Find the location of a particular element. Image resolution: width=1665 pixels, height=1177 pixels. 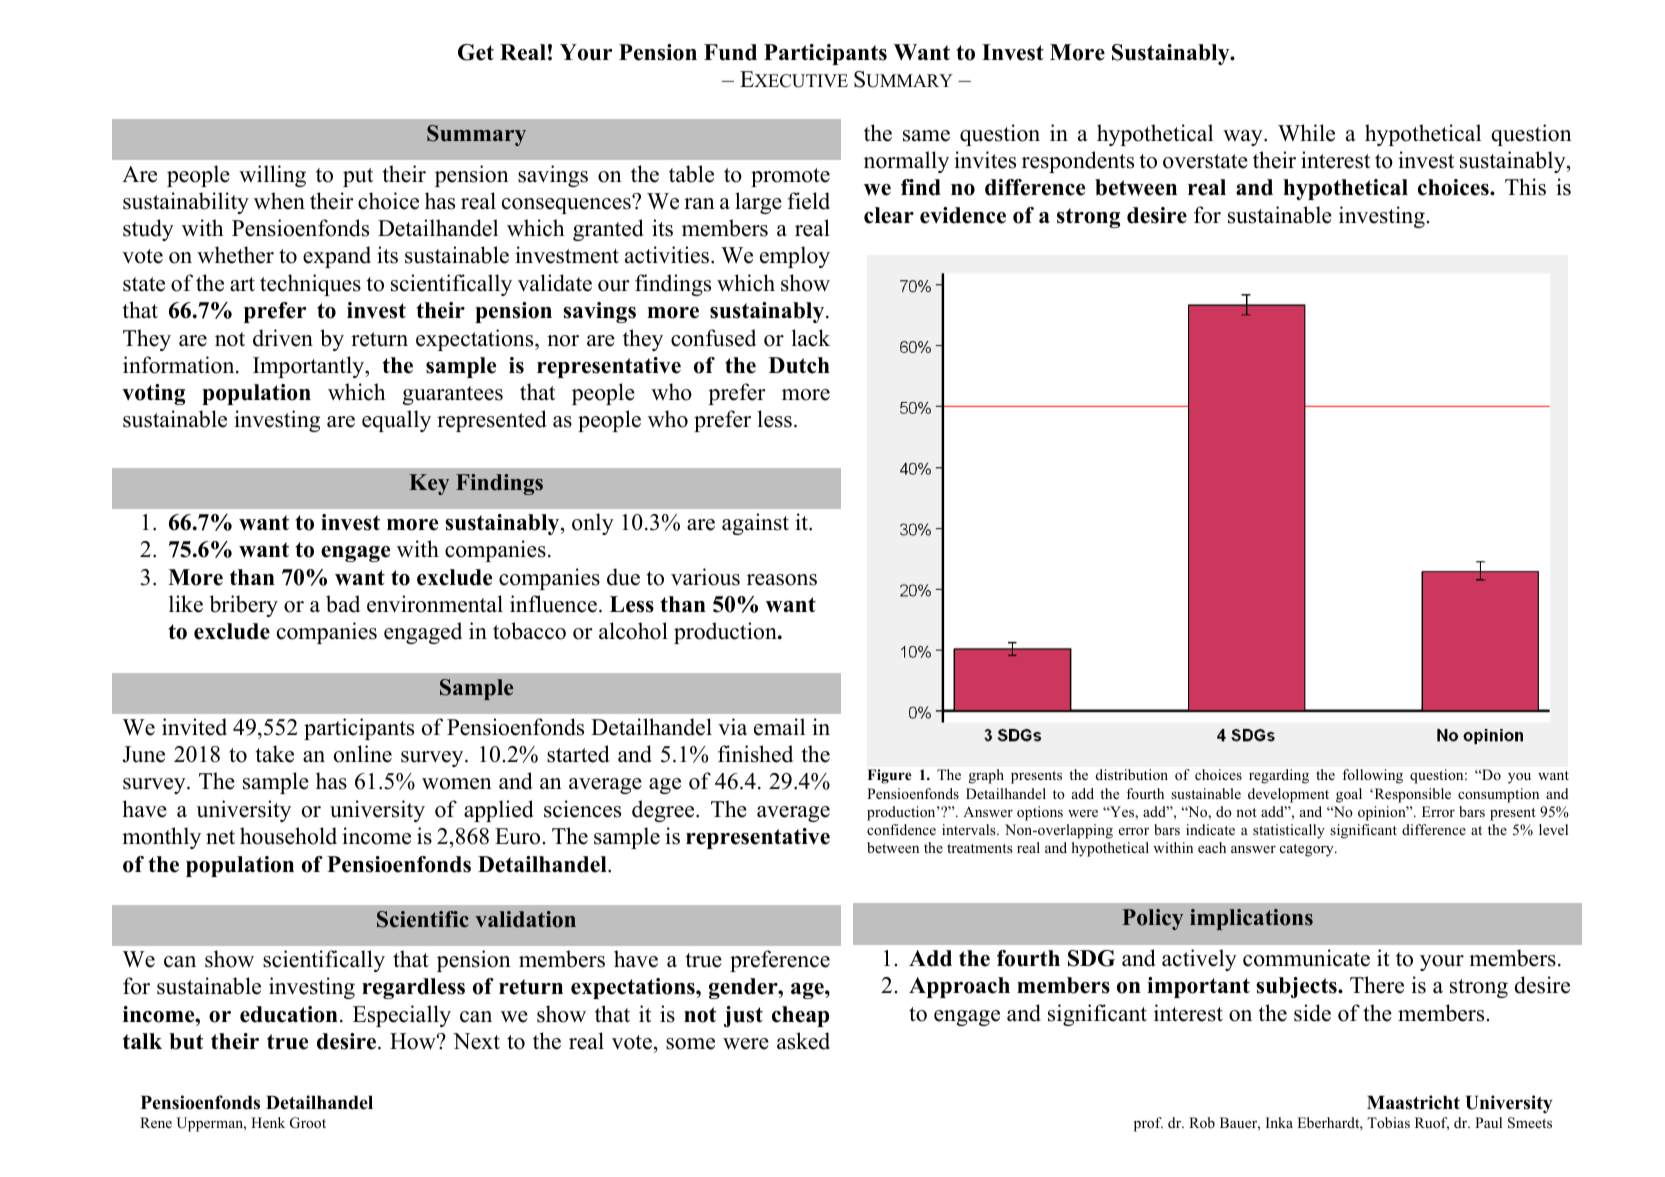

reasons is located at coordinates (782, 580).
